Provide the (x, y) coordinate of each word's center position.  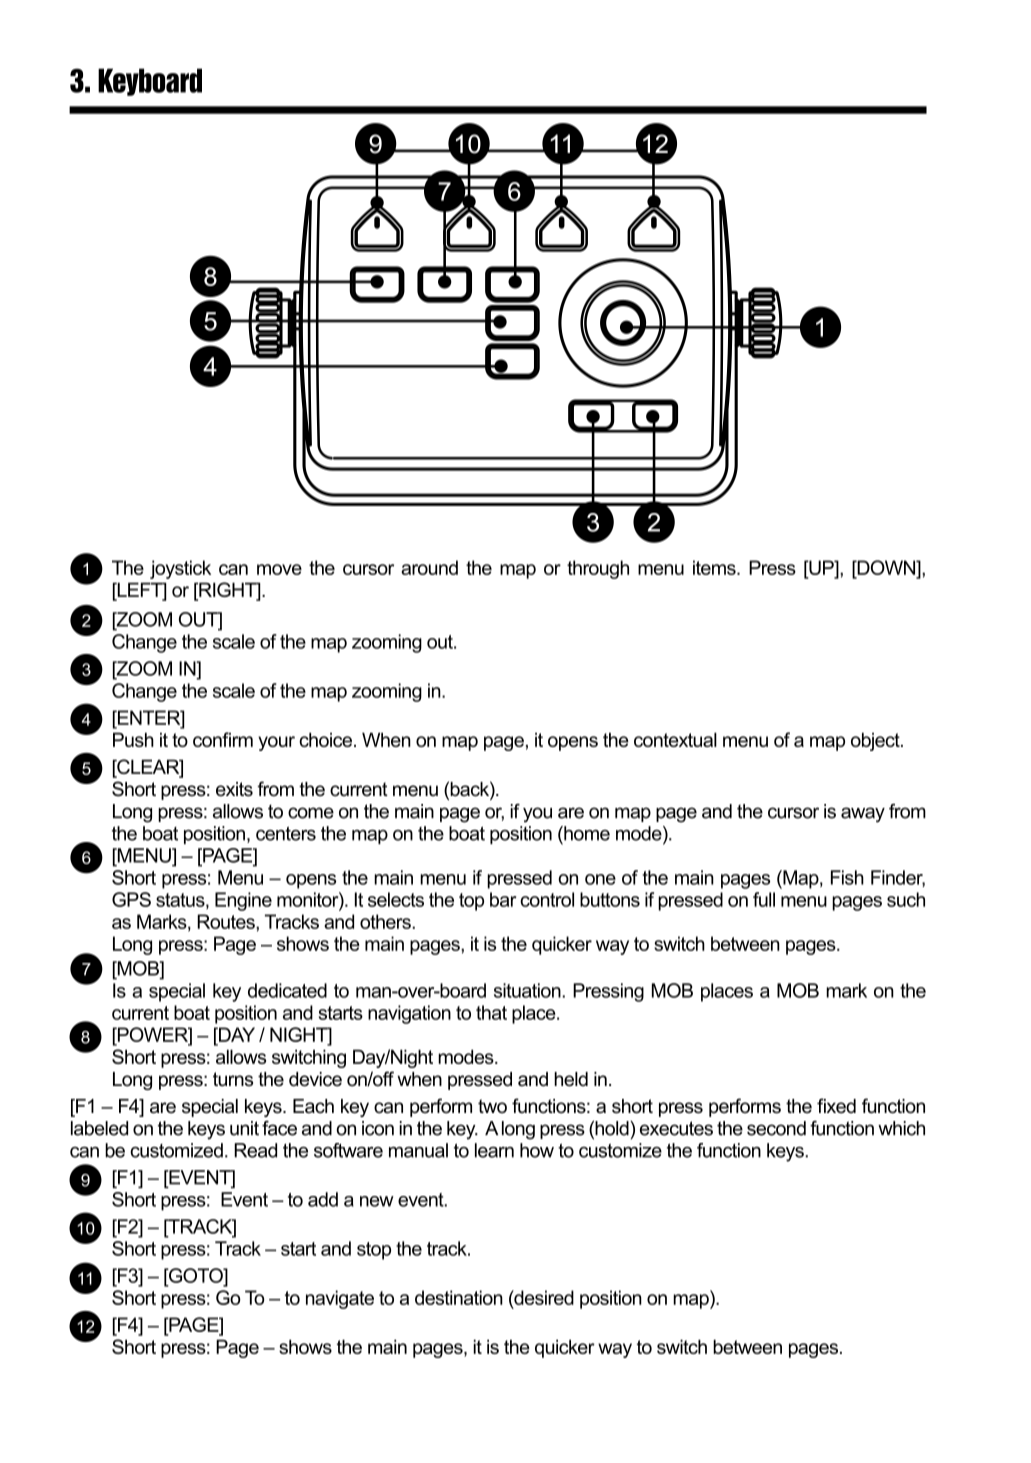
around (429, 567)
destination (459, 1297)
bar (503, 899)
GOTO (196, 1275)
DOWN (886, 567)
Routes (227, 921)
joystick (180, 569)
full (764, 899)
